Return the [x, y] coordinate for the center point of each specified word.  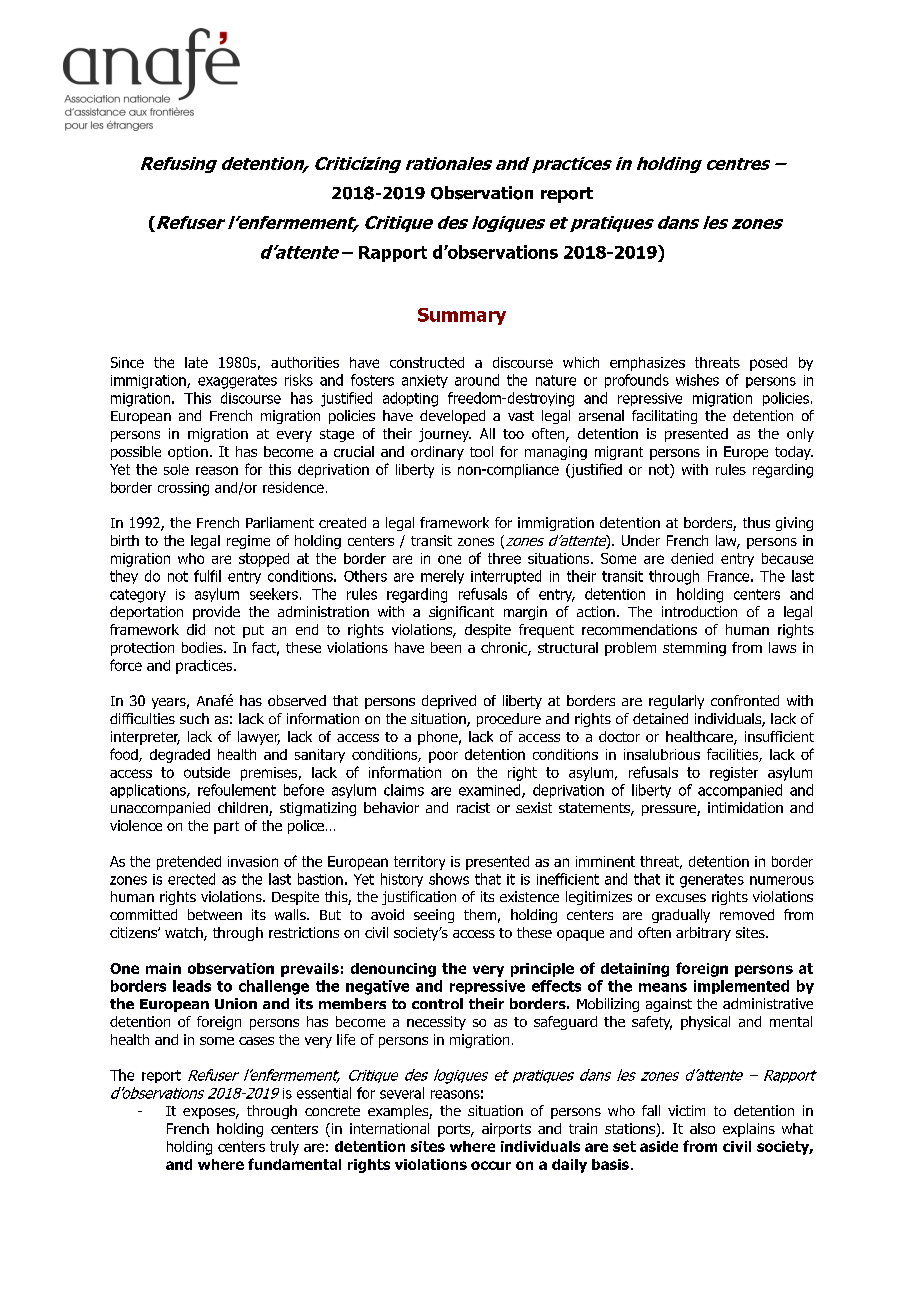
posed [768, 364]
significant [461, 613]
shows [449, 879]
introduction [699, 611]
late [196, 362]
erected [191, 879]
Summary [462, 316]
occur [491, 1165]
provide [216, 613]
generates [712, 881]
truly [284, 1148]
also [702, 1128]
